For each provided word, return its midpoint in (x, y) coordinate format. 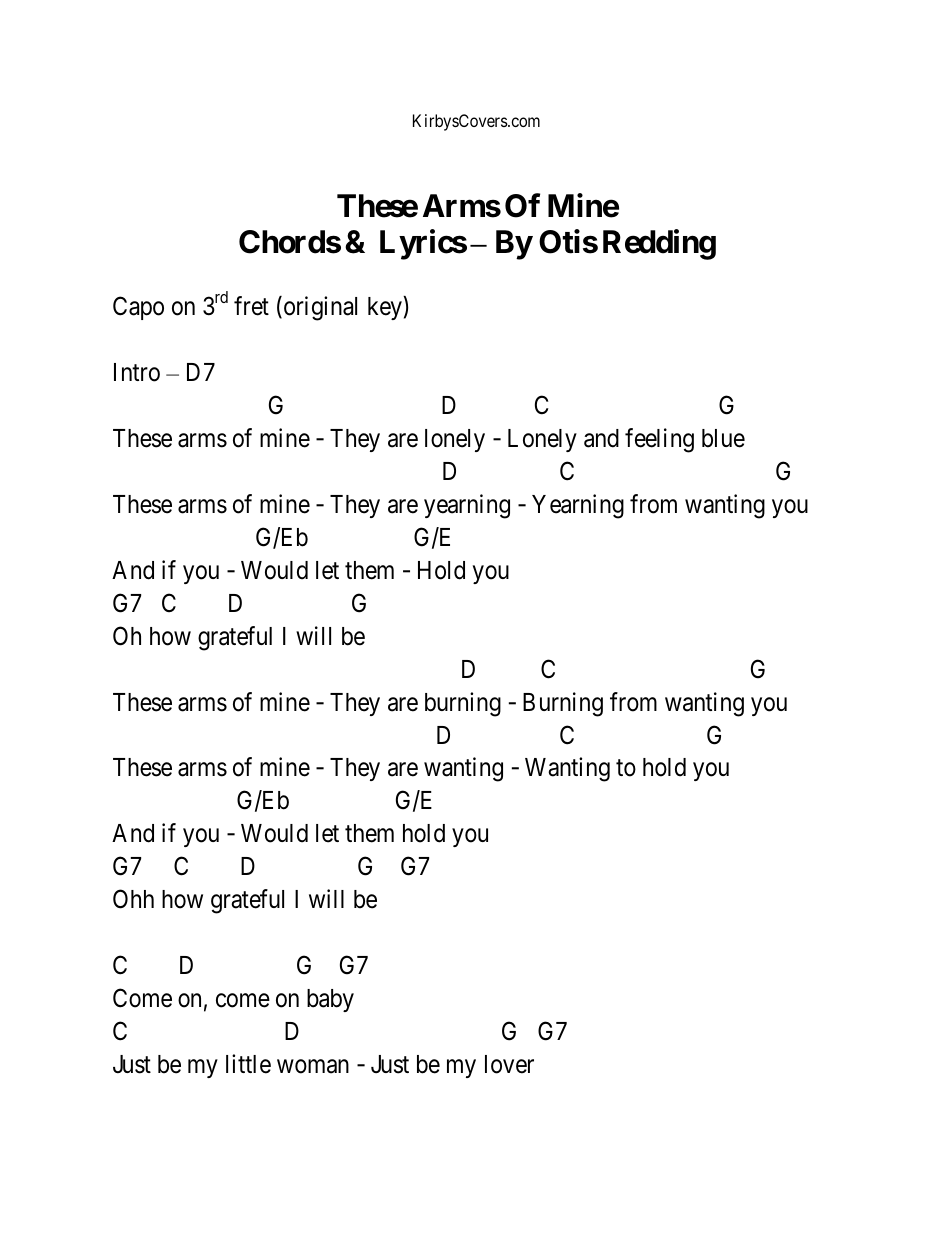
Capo (138, 308)
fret (251, 306)
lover (509, 1064)
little (248, 1064)
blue (723, 438)
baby (330, 1000)
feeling (659, 440)
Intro (137, 372)
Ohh (133, 899)
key (386, 308)
